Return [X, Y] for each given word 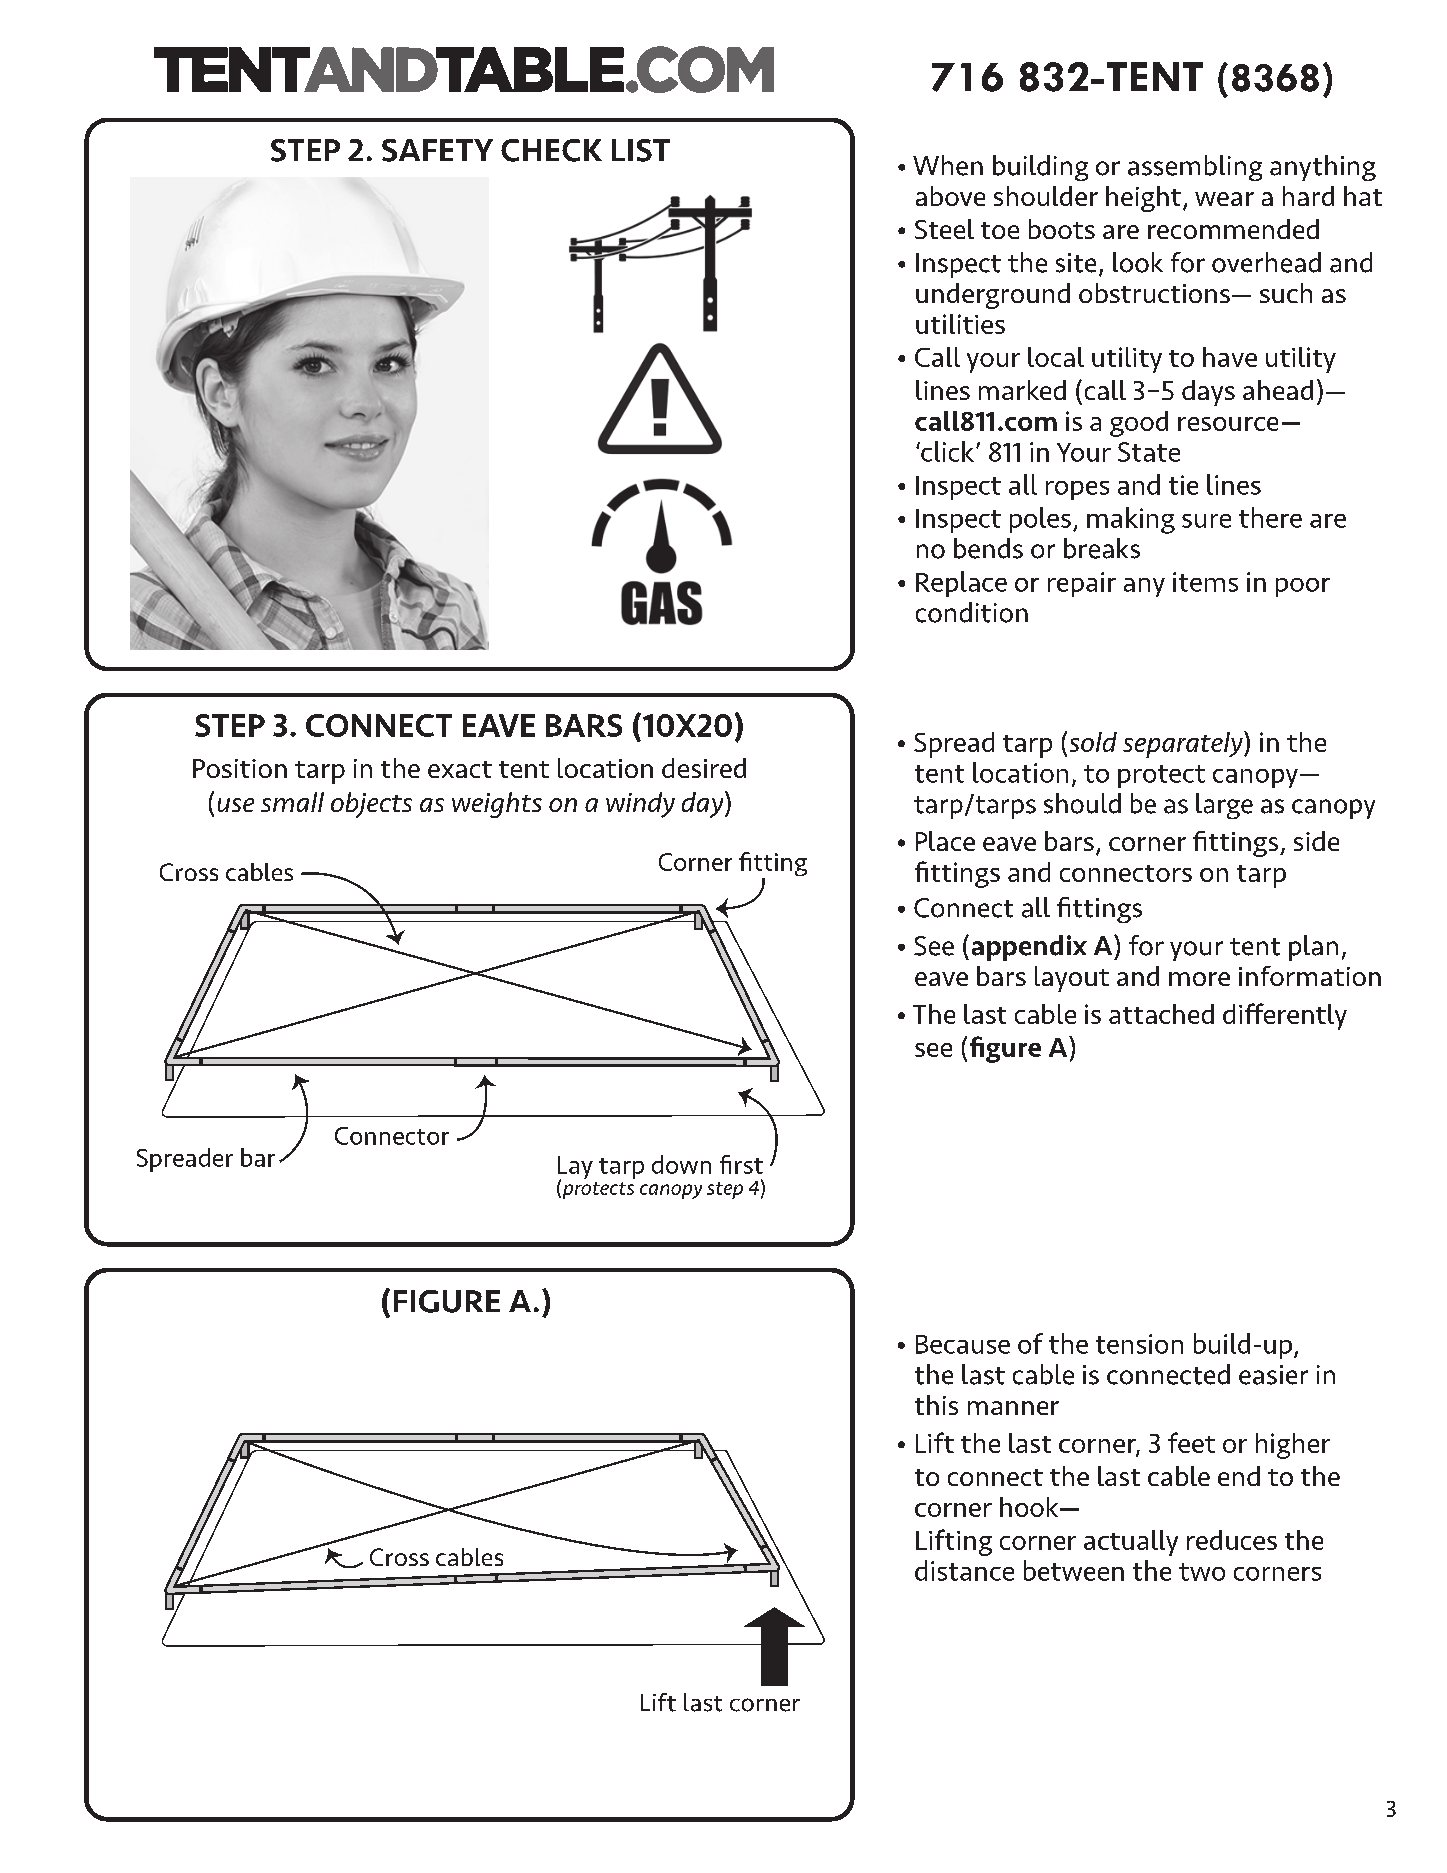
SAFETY [437, 150]
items [1205, 582]
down [681, 1164]
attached [1161, 1014]
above [950, 196]
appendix [1029, 948]
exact [460, 769]
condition [972, 612]
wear [1224, 199]
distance [964, 1570]
